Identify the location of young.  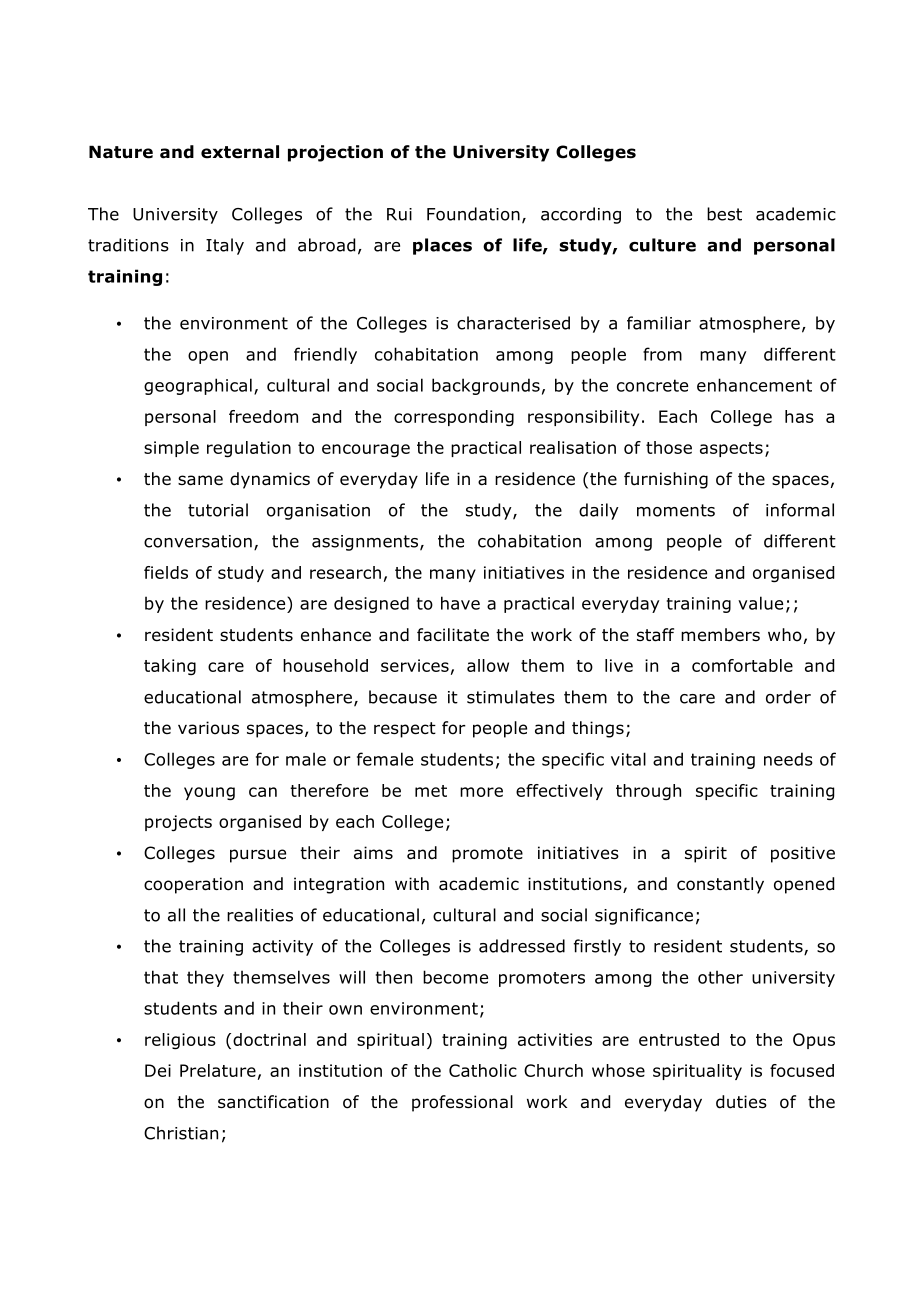
(209, 794).
